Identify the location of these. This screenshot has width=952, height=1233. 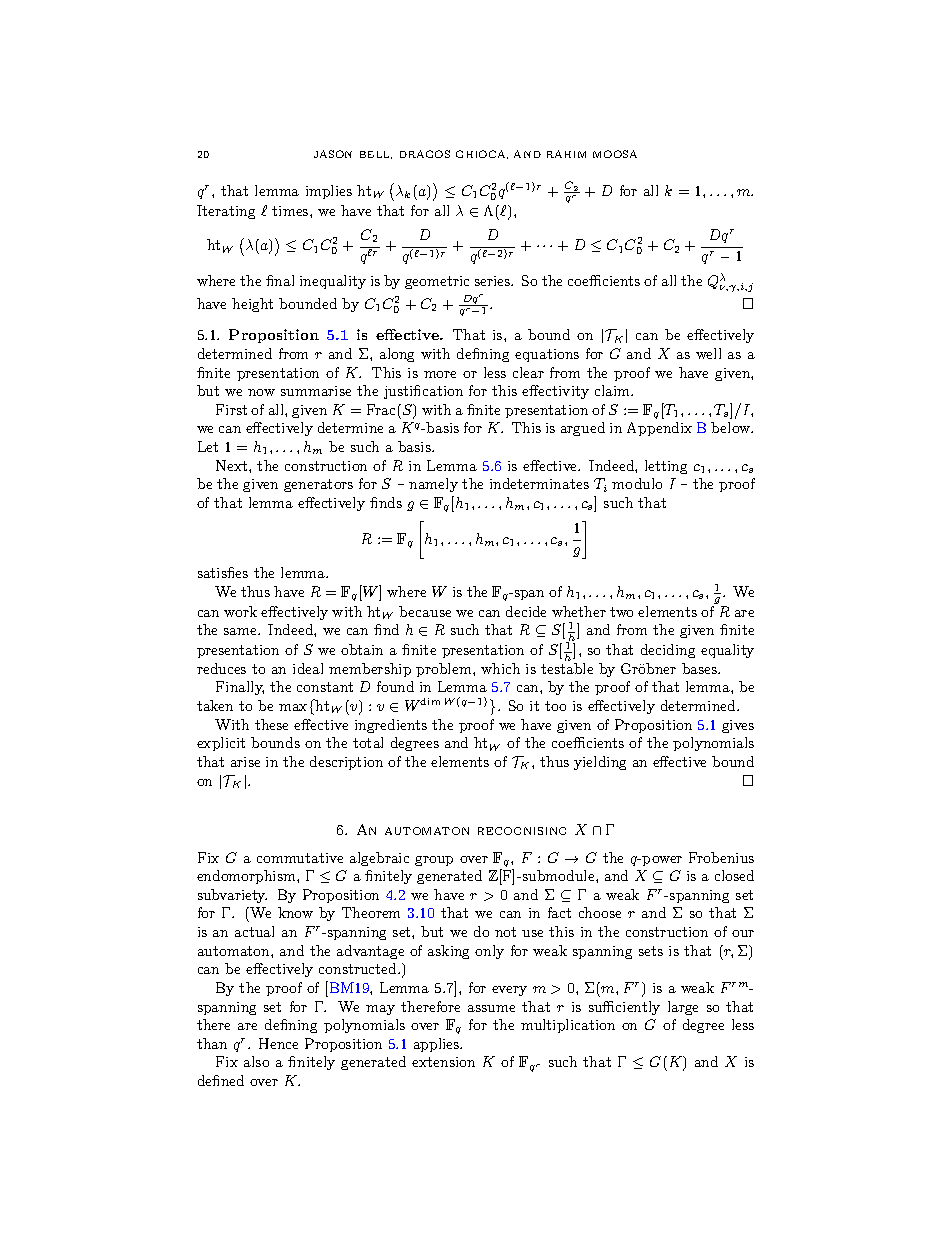
(271, 724).
